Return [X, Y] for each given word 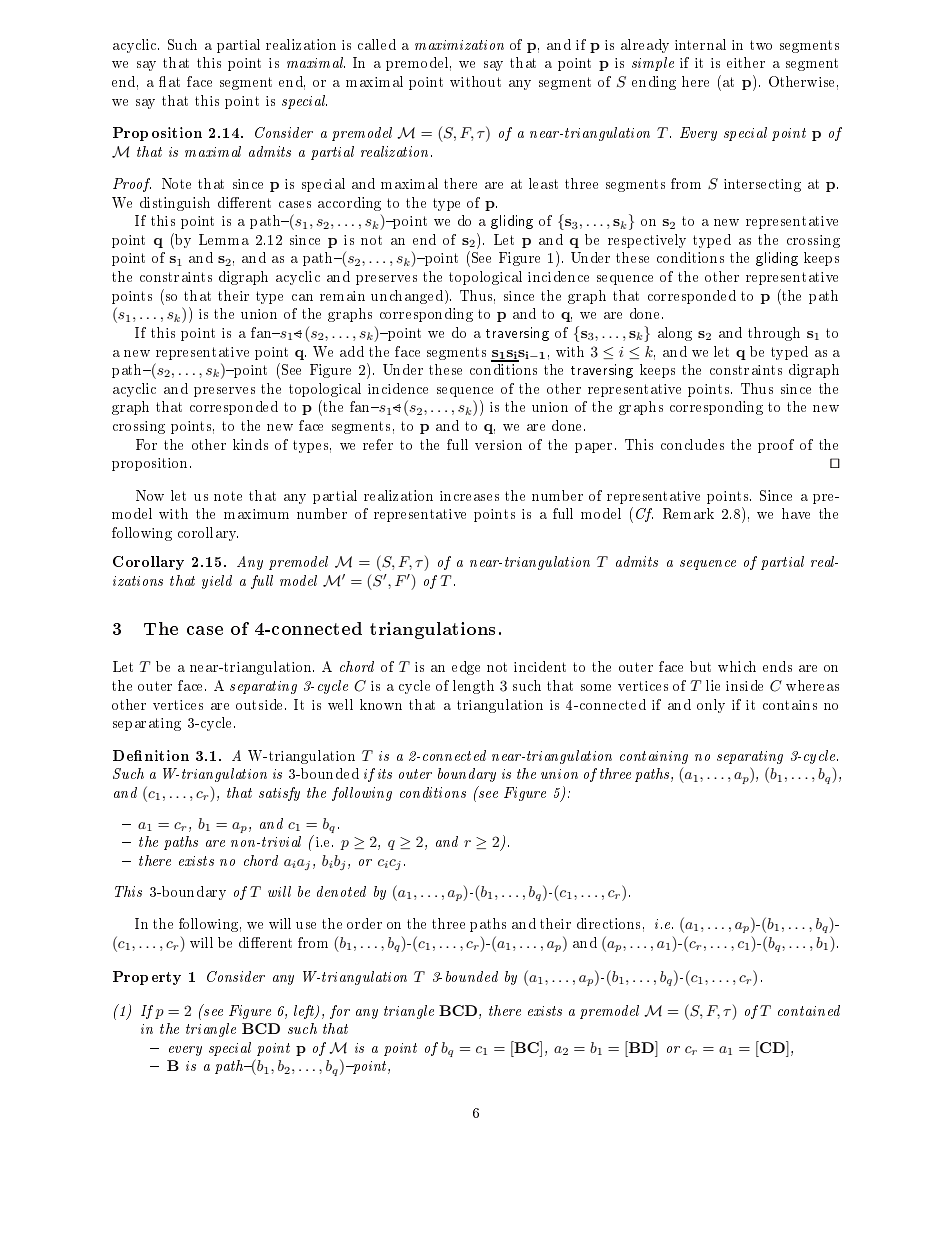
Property [147, 978]
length [473, 687]
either [746, 62]
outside [261, 704]
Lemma [224, 239]
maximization [459, 45]
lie [713, 685]
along [675, 334]
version [498, 445]
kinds [250, 444]
